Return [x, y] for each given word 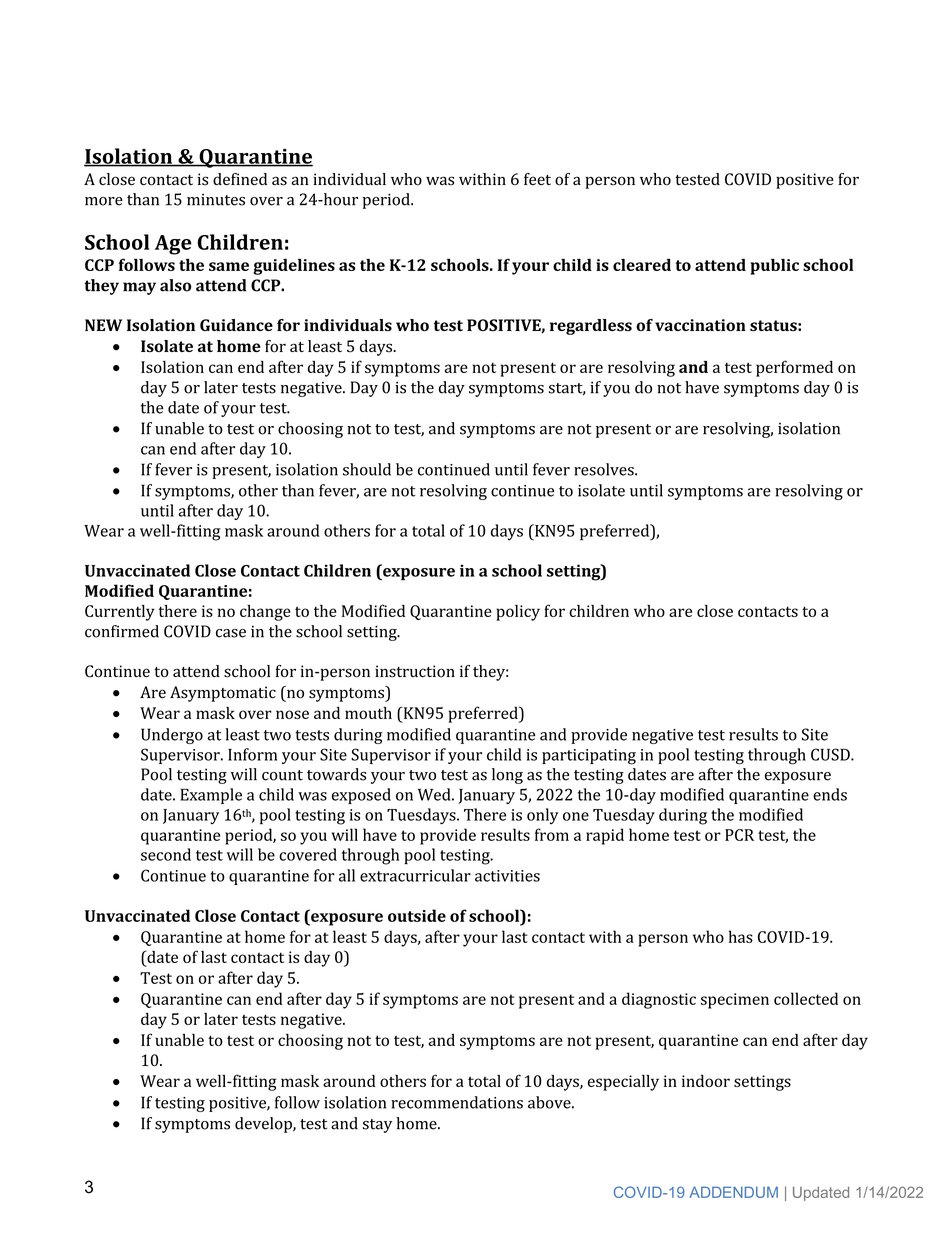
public [774, 267]
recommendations [457, 1102]
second [166, 854]
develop [264, 1125]
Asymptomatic [223, 694]
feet [537, 179]
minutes [216, 200]
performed [794, 368]
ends [830, 794]
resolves [605, 469]
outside [417, 915]
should [367, 469]
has [741, 936]
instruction [415, 671]
